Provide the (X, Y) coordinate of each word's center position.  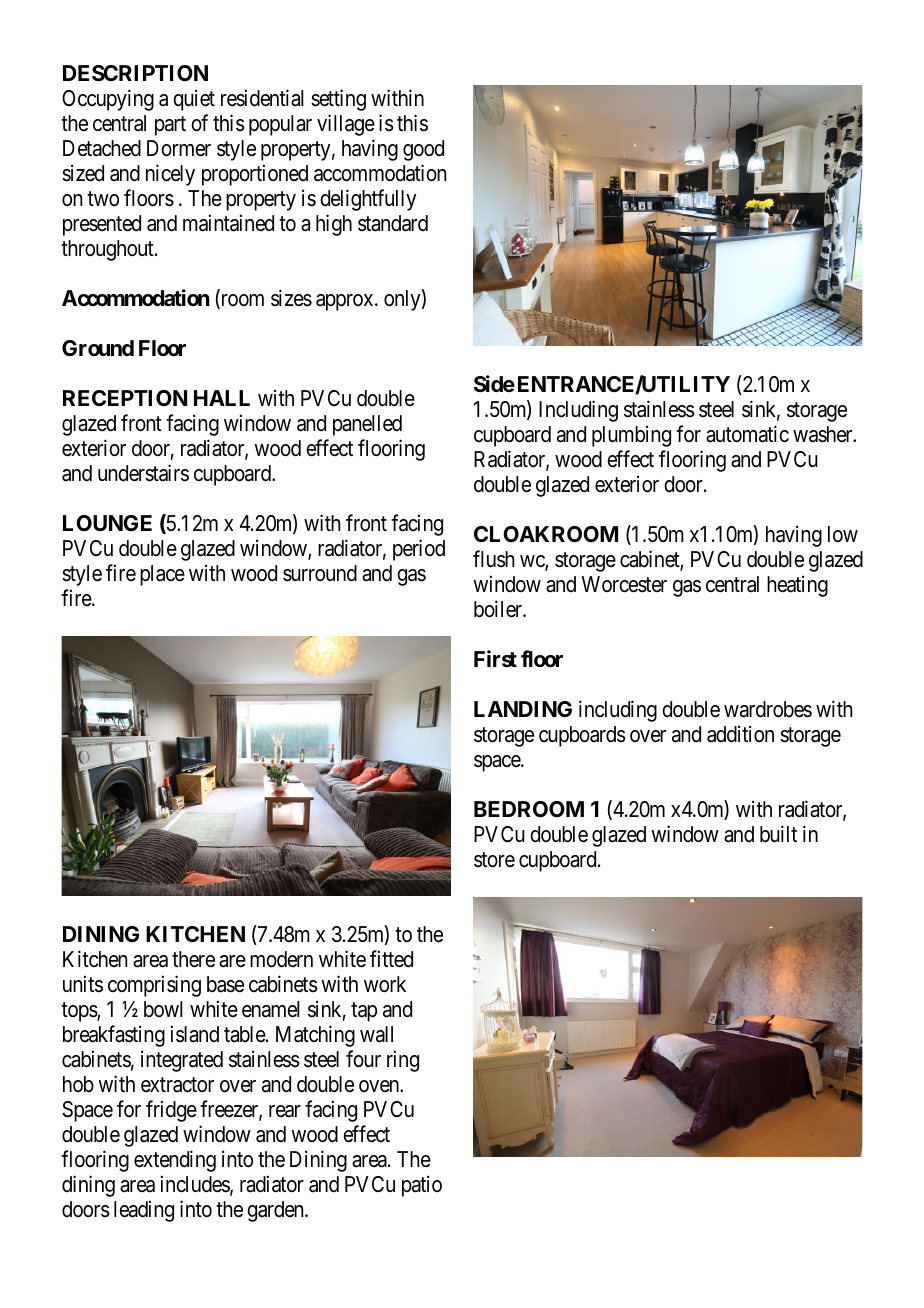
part (170, 126)
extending (175, 1161)
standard (393, 223)
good (423, 150)
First (495, 658)
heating (797, 586)
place (162, 575)
